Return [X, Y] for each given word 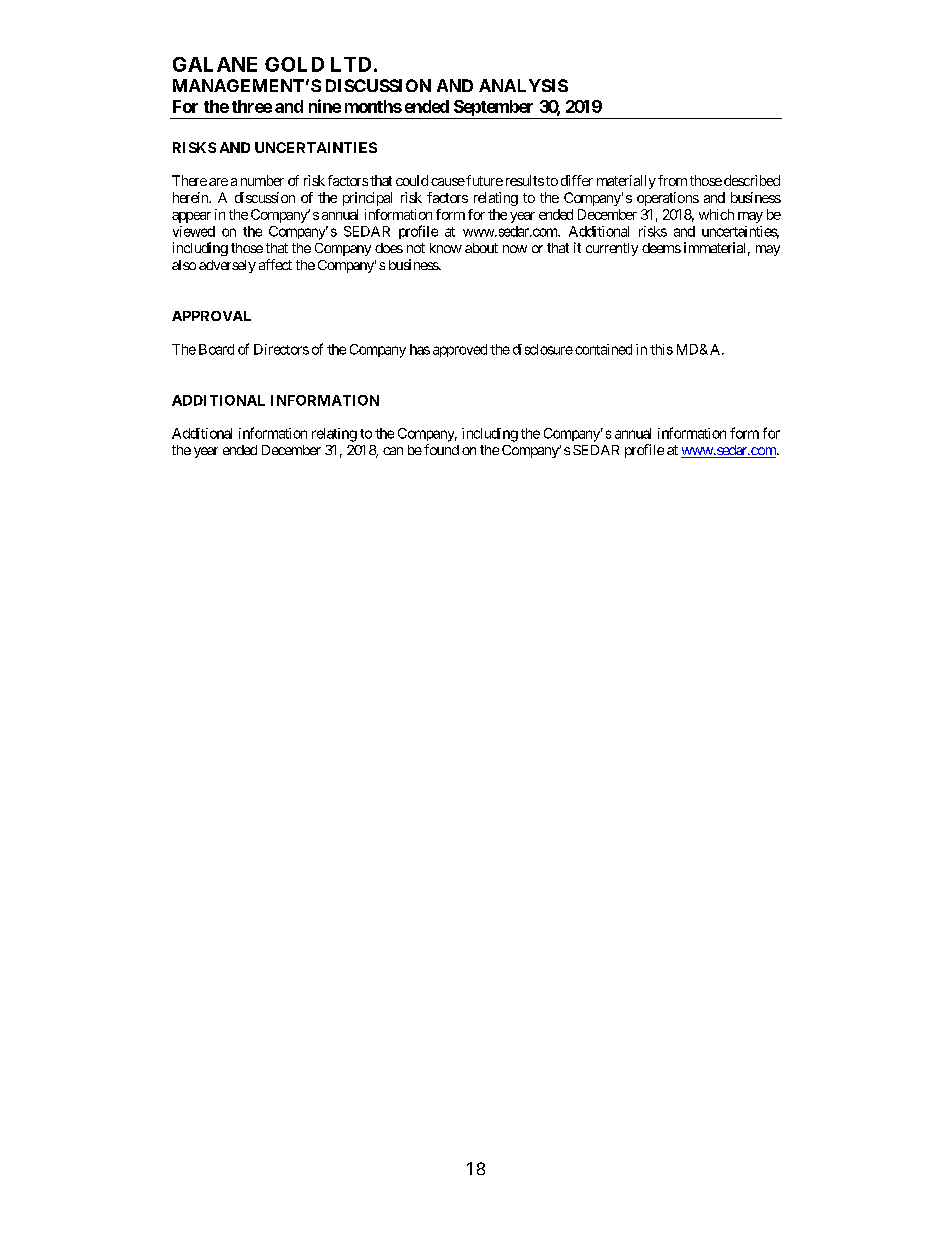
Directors [281, 349]
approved [460, 350]
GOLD [294, 64]
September [493, 109]
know [446, 248]
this [661, 349]
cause [448, 182]
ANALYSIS [523, 85]
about [481, 248]
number [262, 180]
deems [661, 248]
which [716, 214]
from [672, 180]
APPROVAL [211, 316]
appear [191, 217]
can [393, 451]
